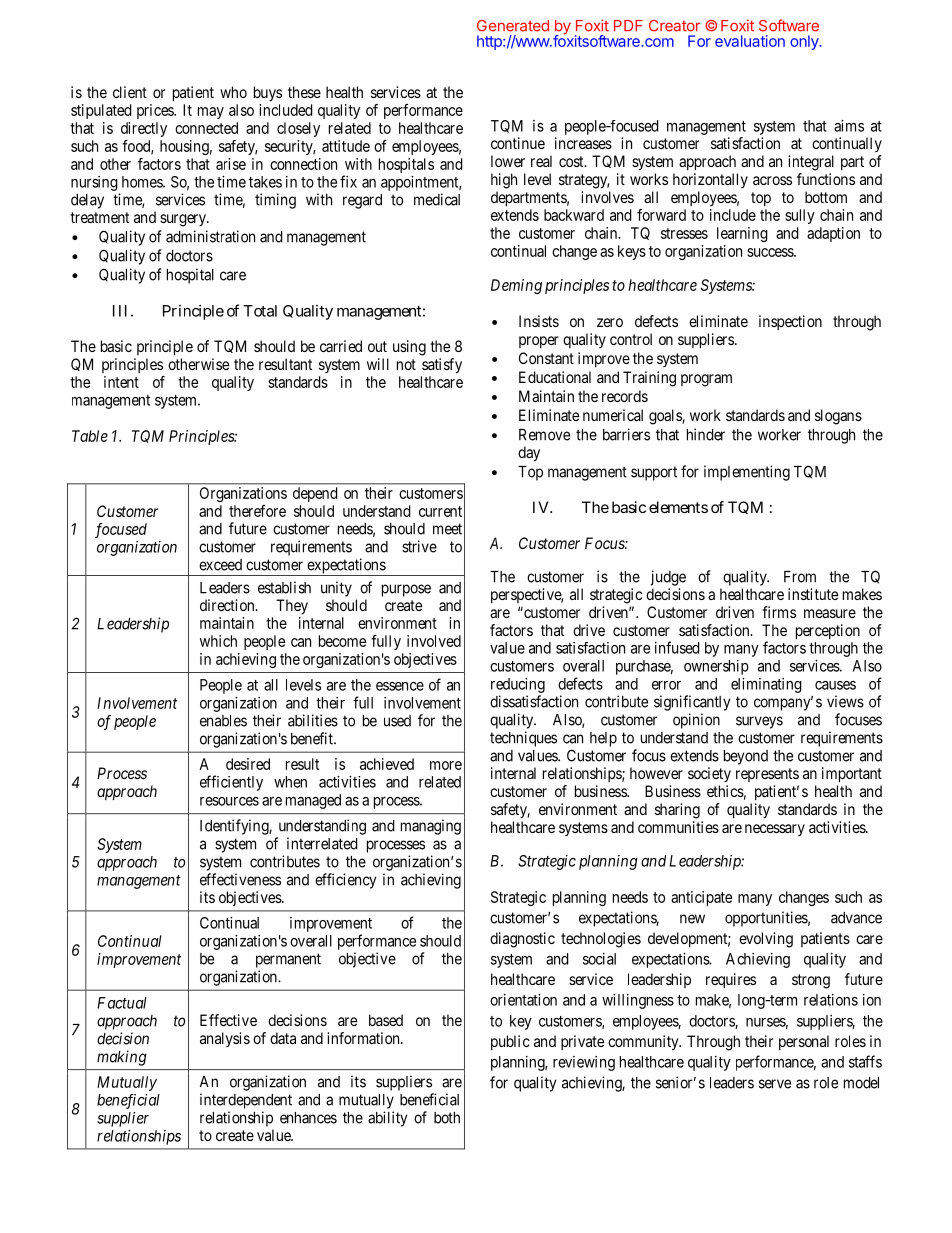 This page has height=1233, width=952. What do you see at coordinates (229, 801) in the page?
I see `resources` at bounding box center [229, 801].
